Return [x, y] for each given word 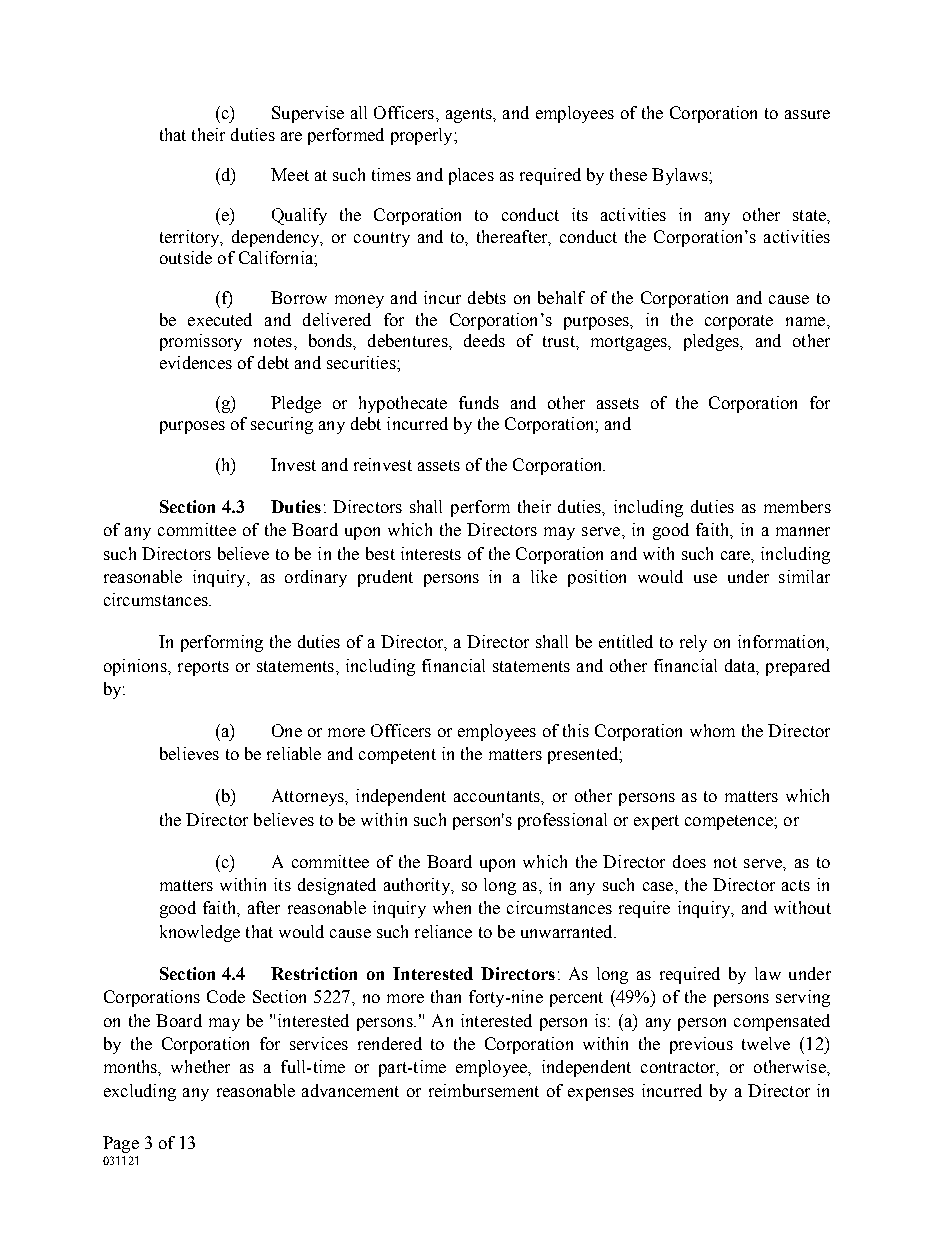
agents [470, 115]
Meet [290, 174]
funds [479, 402]
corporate [739, 322]
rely [693, 643]
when [452, 907]
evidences [196, 362]
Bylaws [681, 176]
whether [200, 1066]
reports [203, 668]
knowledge [200, 933]
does [689, 861]
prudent [385, 578]
